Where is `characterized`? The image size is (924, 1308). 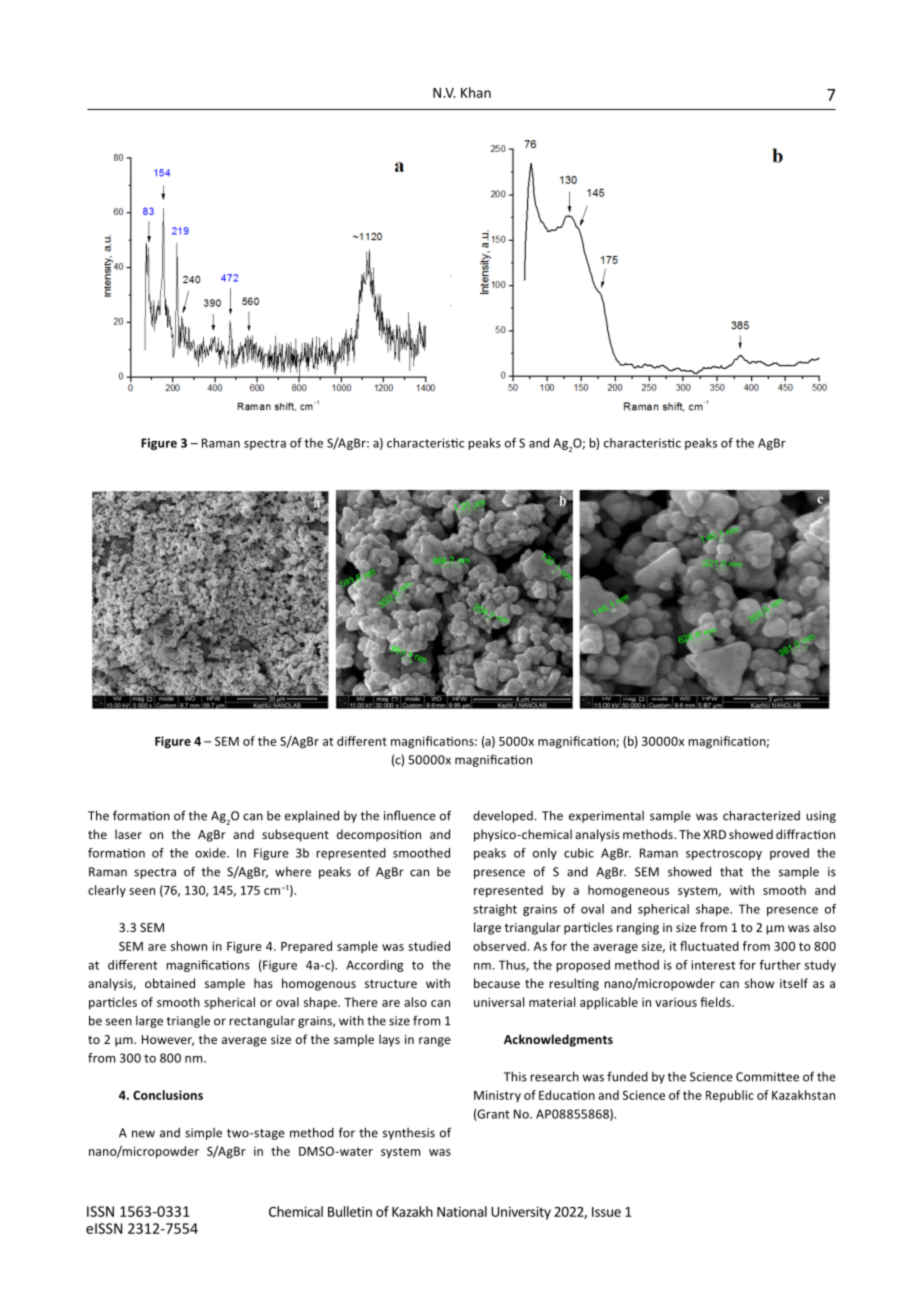
characterized is located at coordinates (761, 815).
